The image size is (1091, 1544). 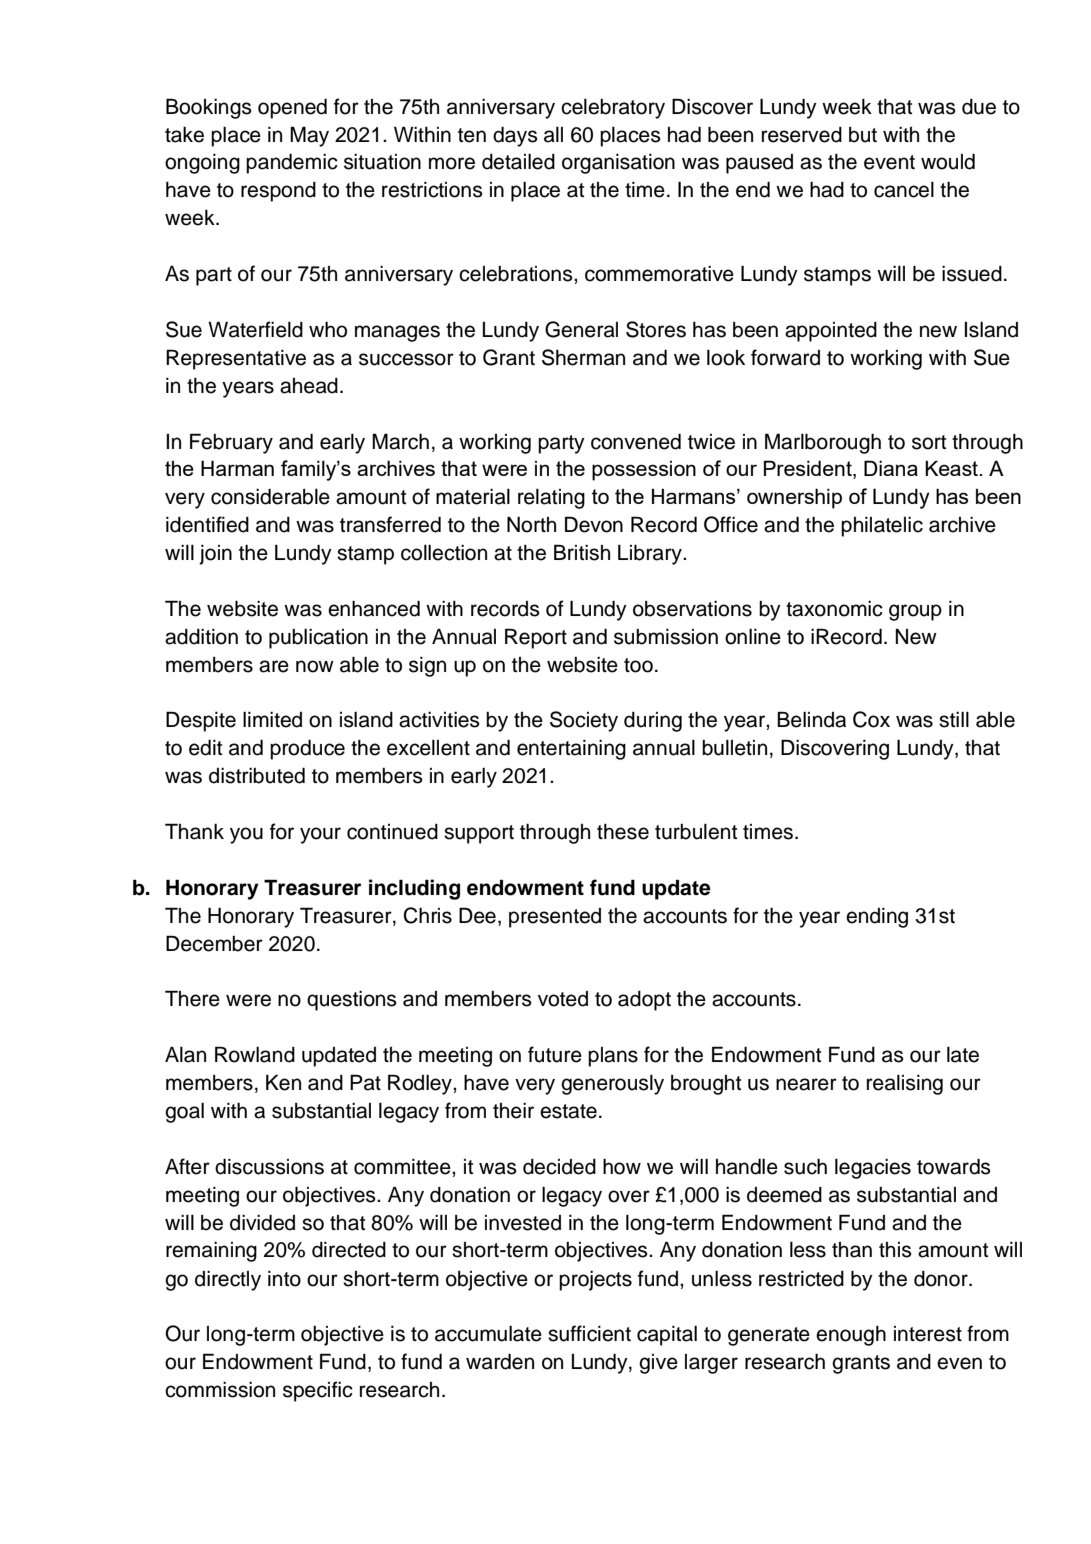 What do you see at coordinates (307, 749) in the image?
I see `produce` at bounding box center [307, 749].
